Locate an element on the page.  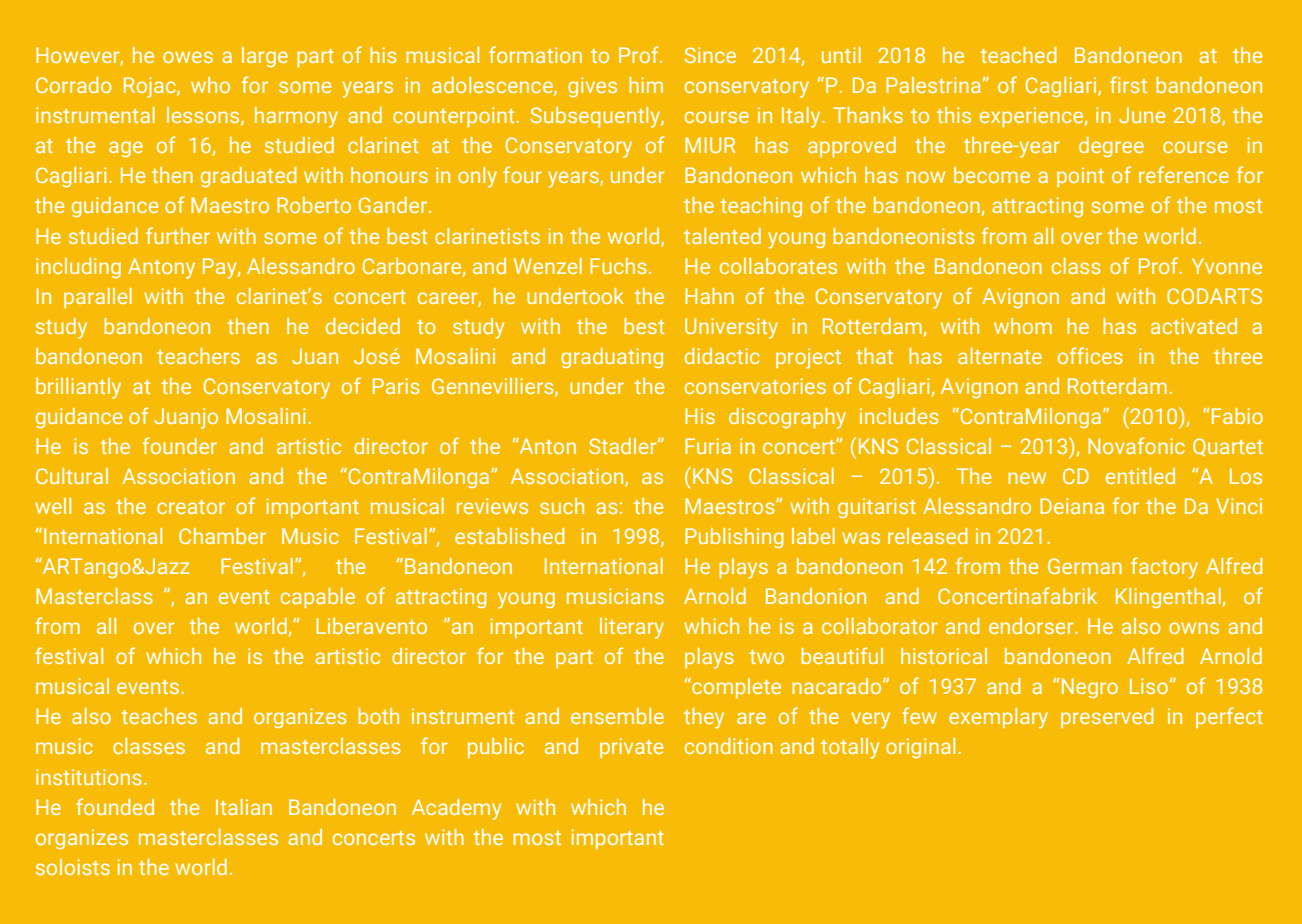
Cultural is located at coordinates (72, 476).
